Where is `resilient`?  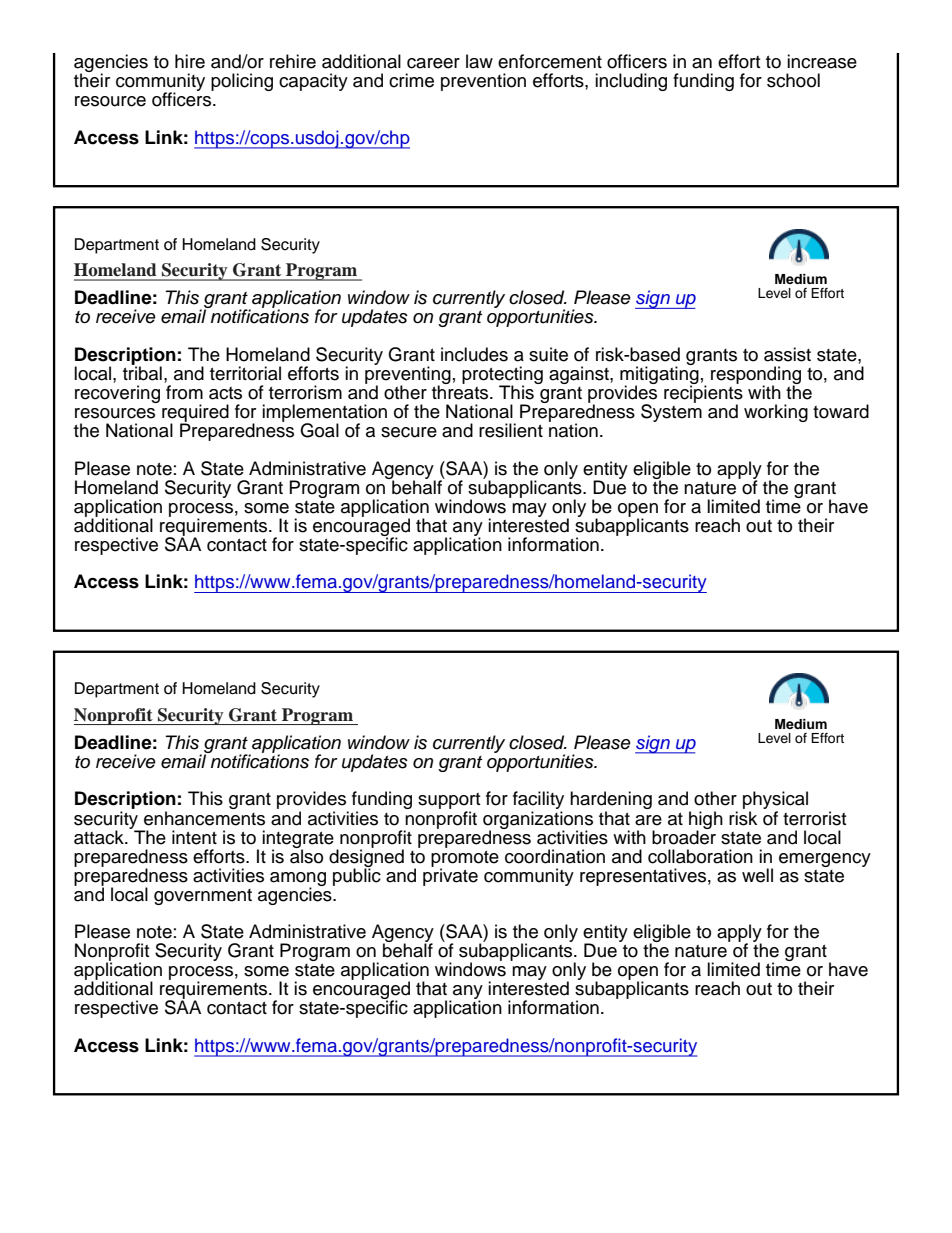 resilient is located at coordinates (511, 430).
